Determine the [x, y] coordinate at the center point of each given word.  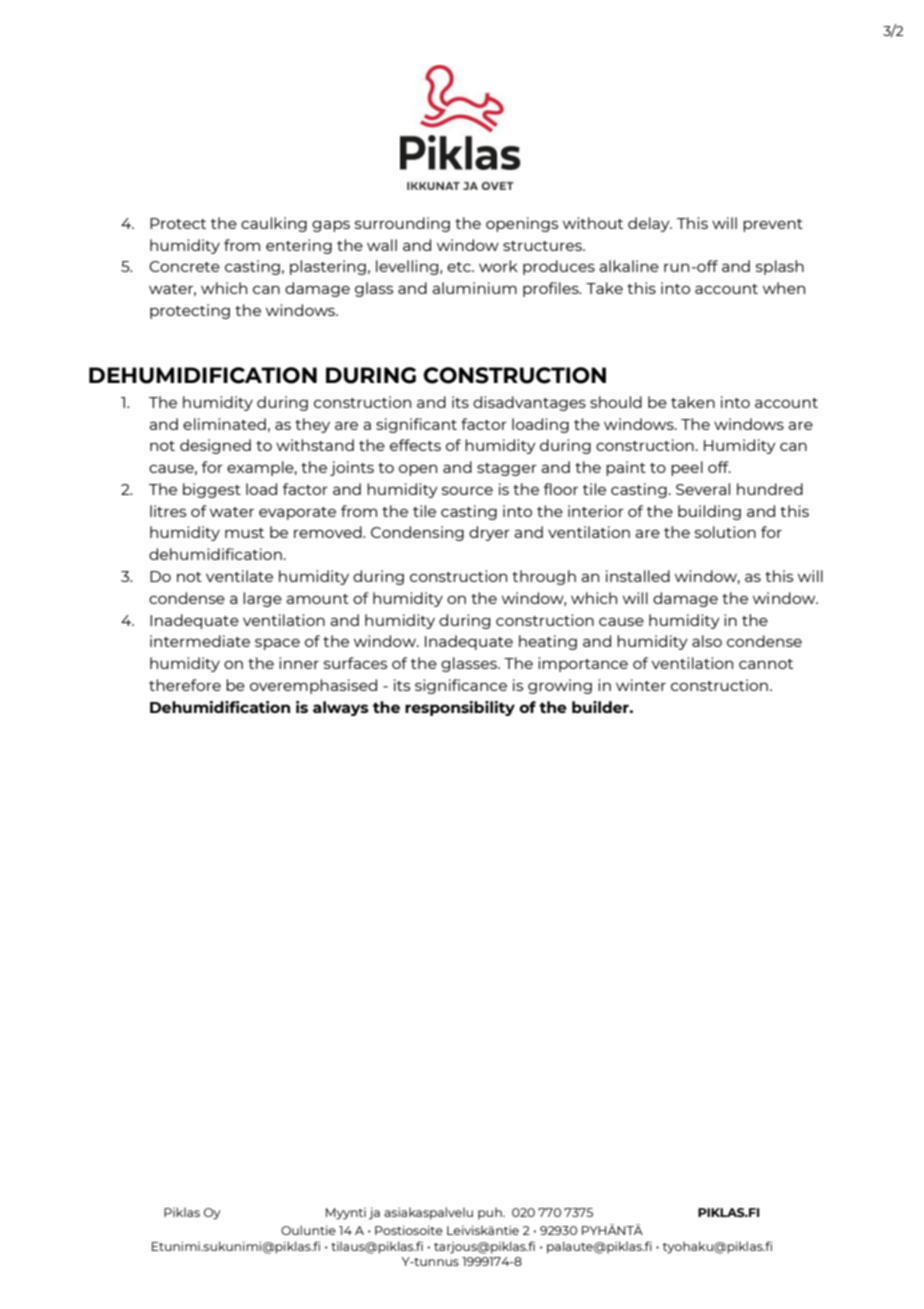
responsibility [460, 708]
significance [461, 686]
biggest [212, 490]
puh [491, 1213]
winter [641, 685]
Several [703, 489]
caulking [274, 224]
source [467, 490]
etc [460, 267]
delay [650, 224]
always [341, 708]
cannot [766, 664]
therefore [185, 685]
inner [299, 663]
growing [560, 686]
